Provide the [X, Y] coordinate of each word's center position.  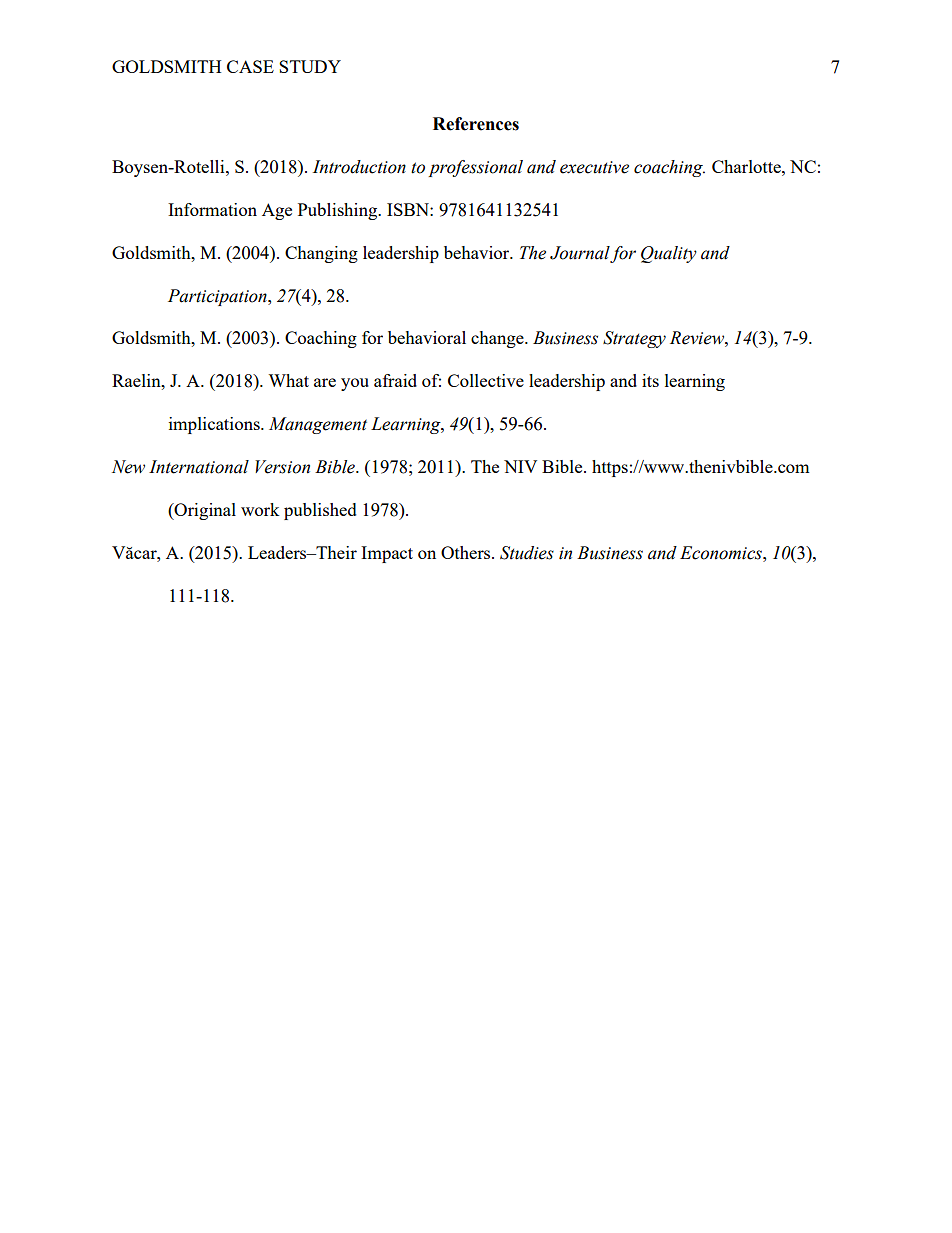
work [260, 509]
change [498, 339]
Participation [218, 297]
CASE [250, 66]
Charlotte [747, 166]
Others [467, 552]
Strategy [634, 339]
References [476, 124]
